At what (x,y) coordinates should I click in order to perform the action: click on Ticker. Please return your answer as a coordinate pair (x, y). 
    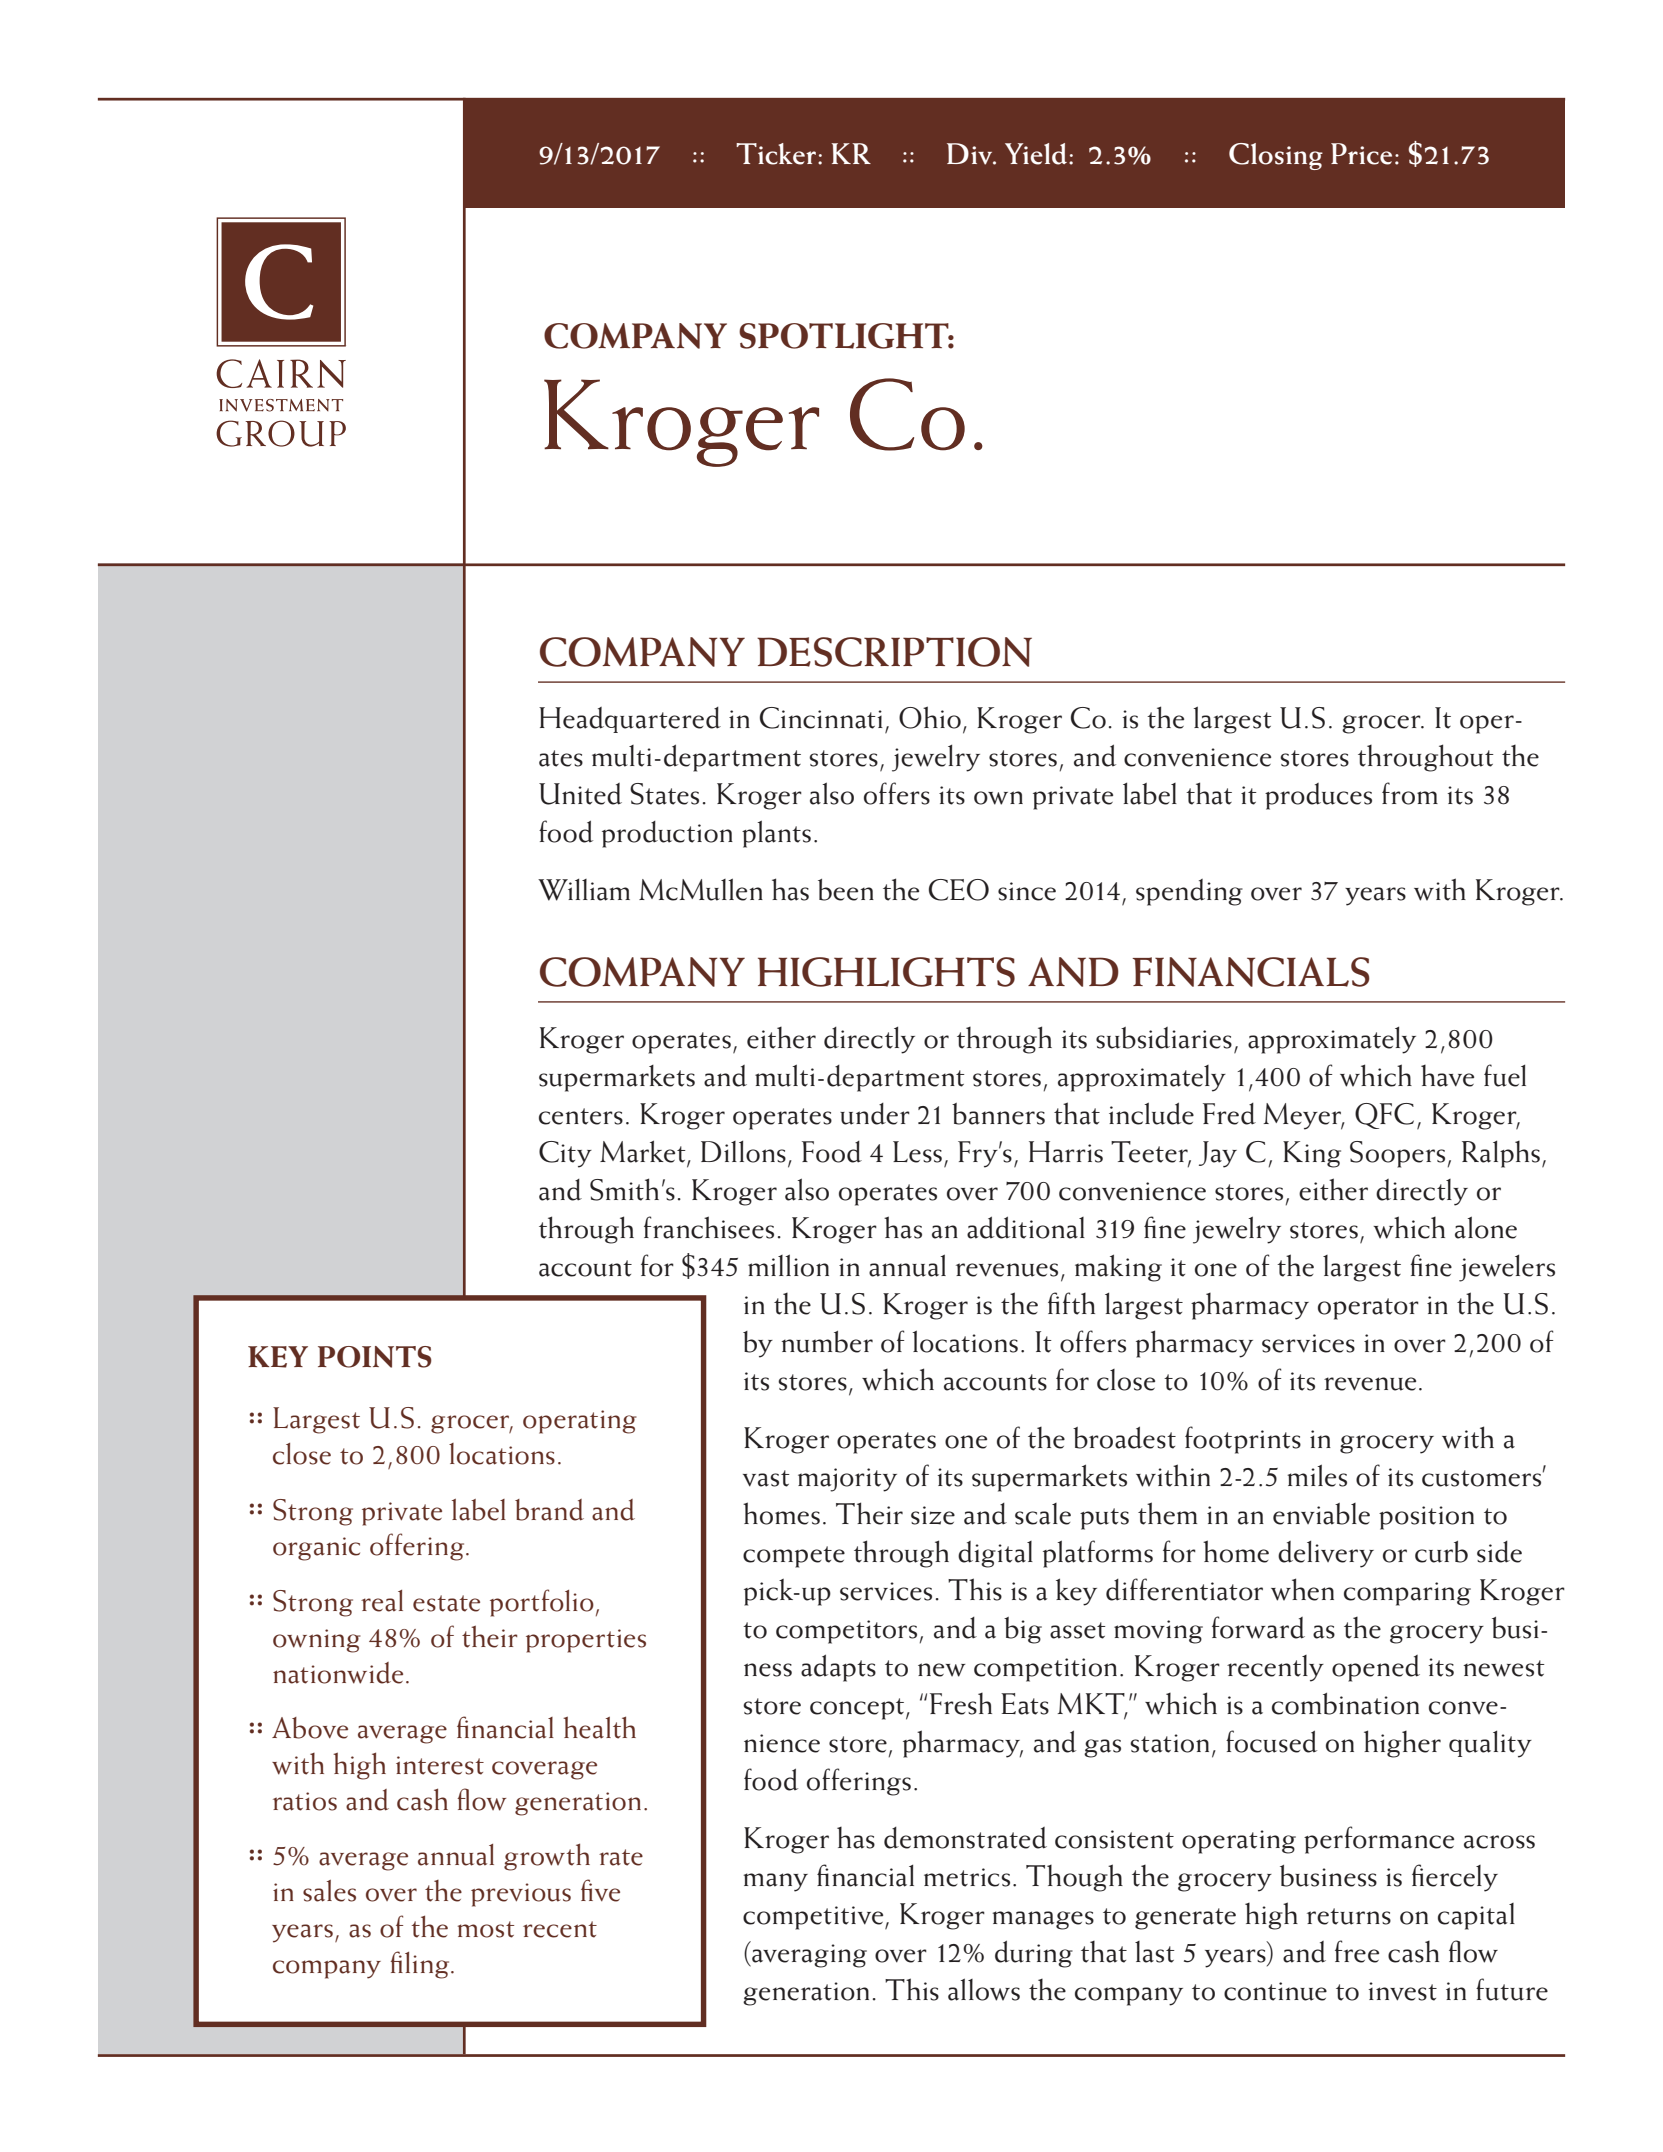
    Looking at the image, I should click on (776, 154).
